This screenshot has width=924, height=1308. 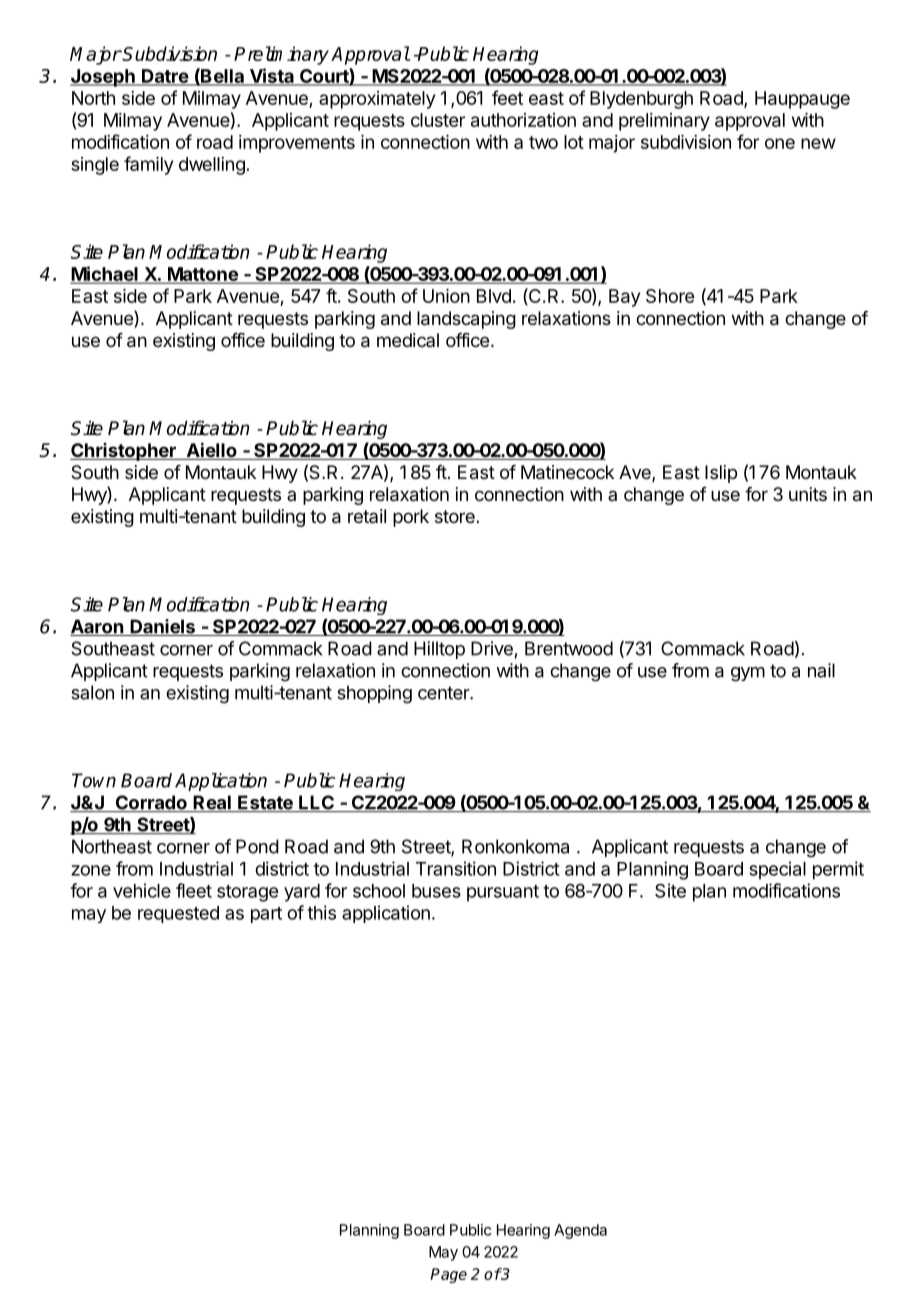 What do you see at coordinates (818, 143) in the screenshot?
I see `new` at bounding box center [818, 143].
